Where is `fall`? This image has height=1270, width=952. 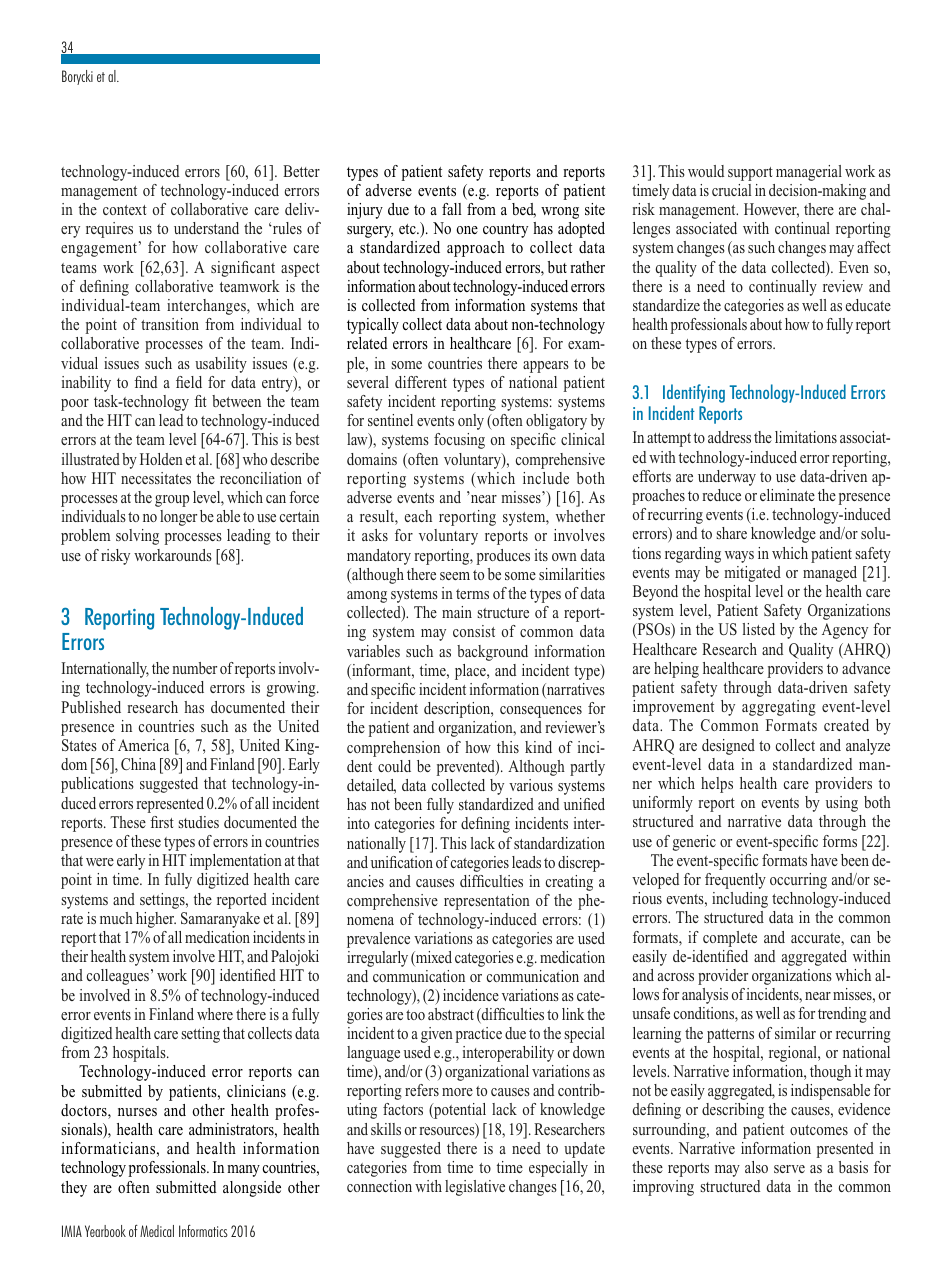 fall is located at coordinates (452, 209).
